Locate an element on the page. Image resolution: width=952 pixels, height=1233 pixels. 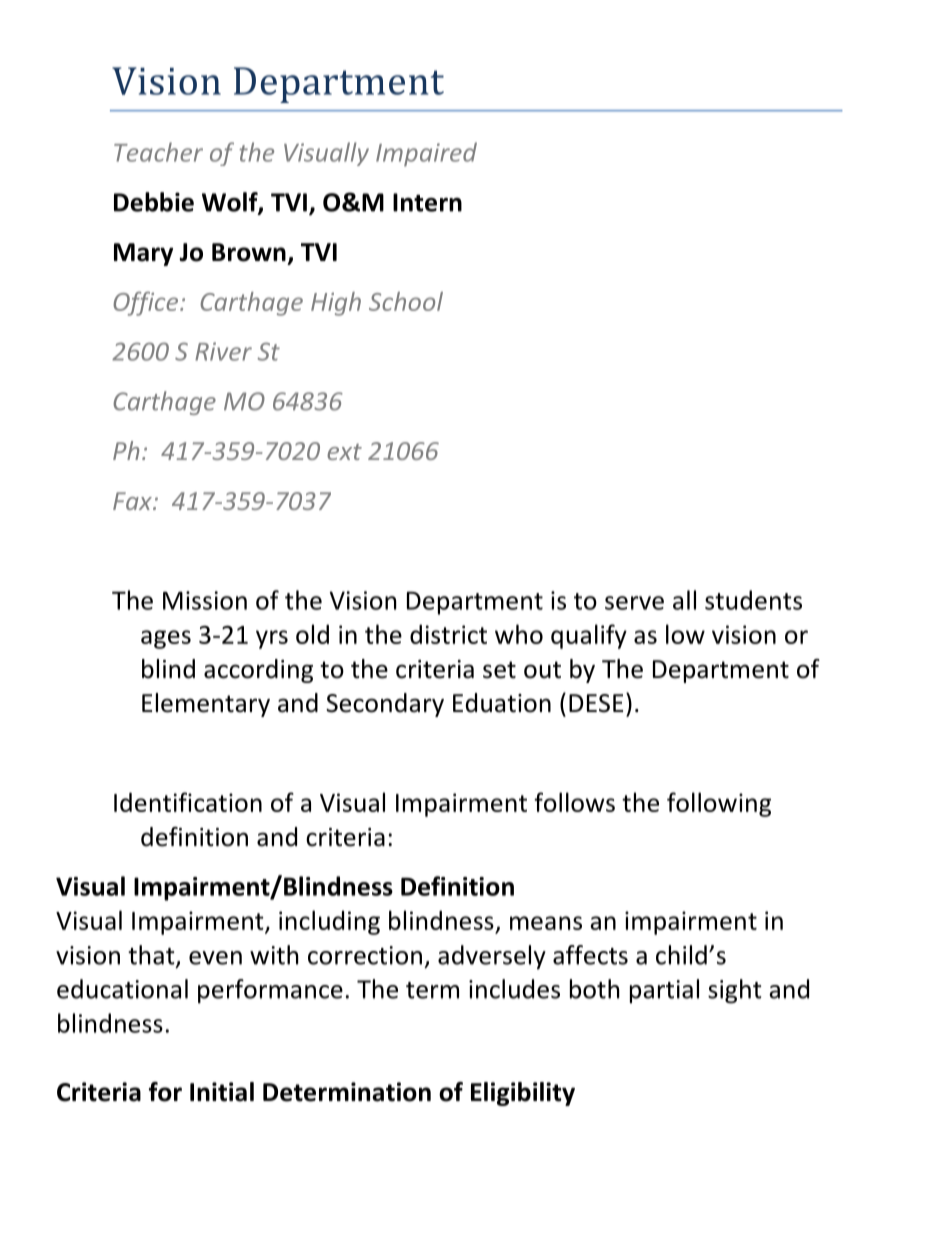
Mission is located at coordinates (205, 600).
